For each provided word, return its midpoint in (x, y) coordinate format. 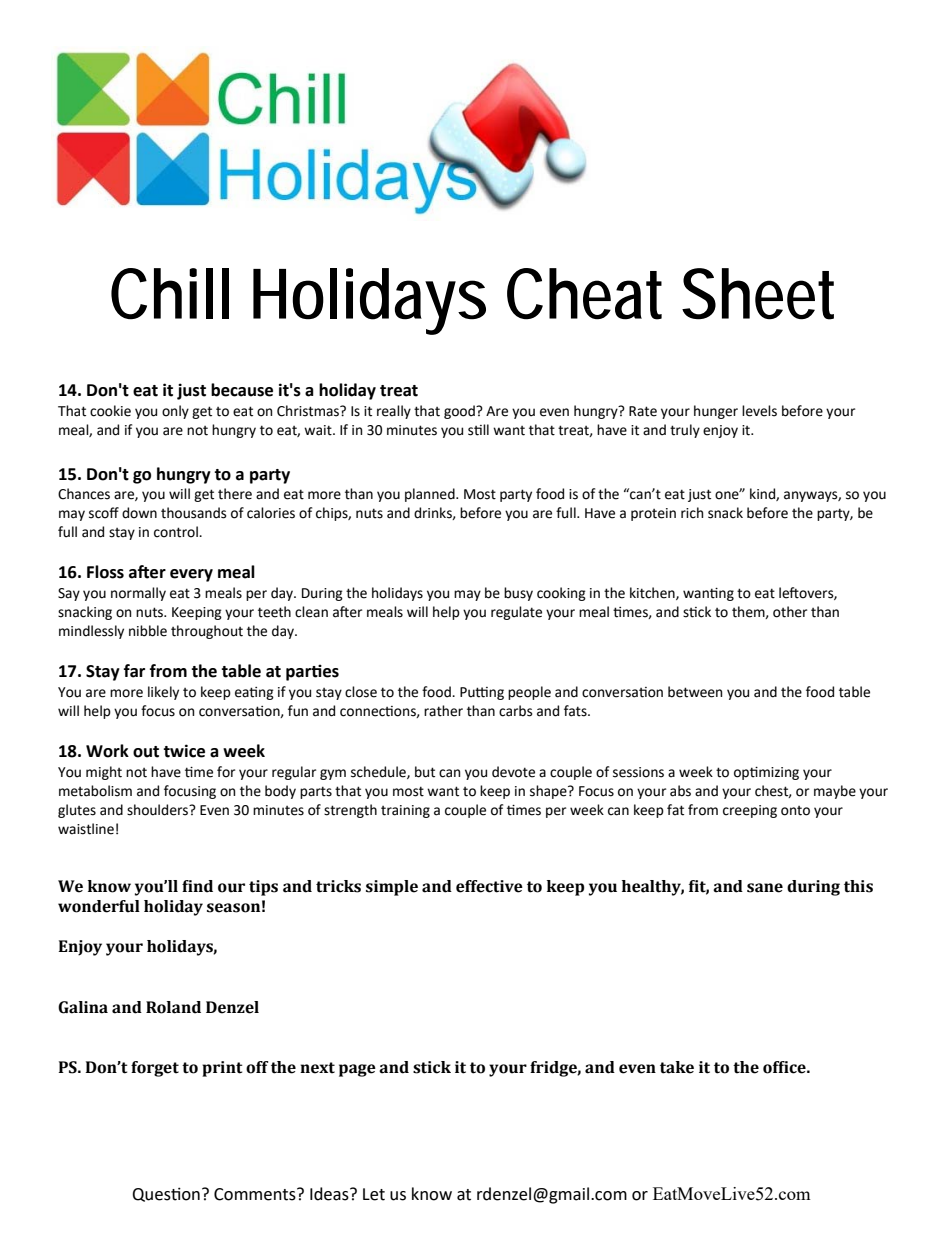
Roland (173, 1007)
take (677, 1067)
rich (692, 513)
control (177, 532)
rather (443, 711)
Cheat (584, 294)
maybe (835, 792)
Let (374, 1194)
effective (489, 886)
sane (765, 888)
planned (431, 495)
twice (184, 751)
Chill (170, 294)
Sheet (758, 294)
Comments (256, 1194)
